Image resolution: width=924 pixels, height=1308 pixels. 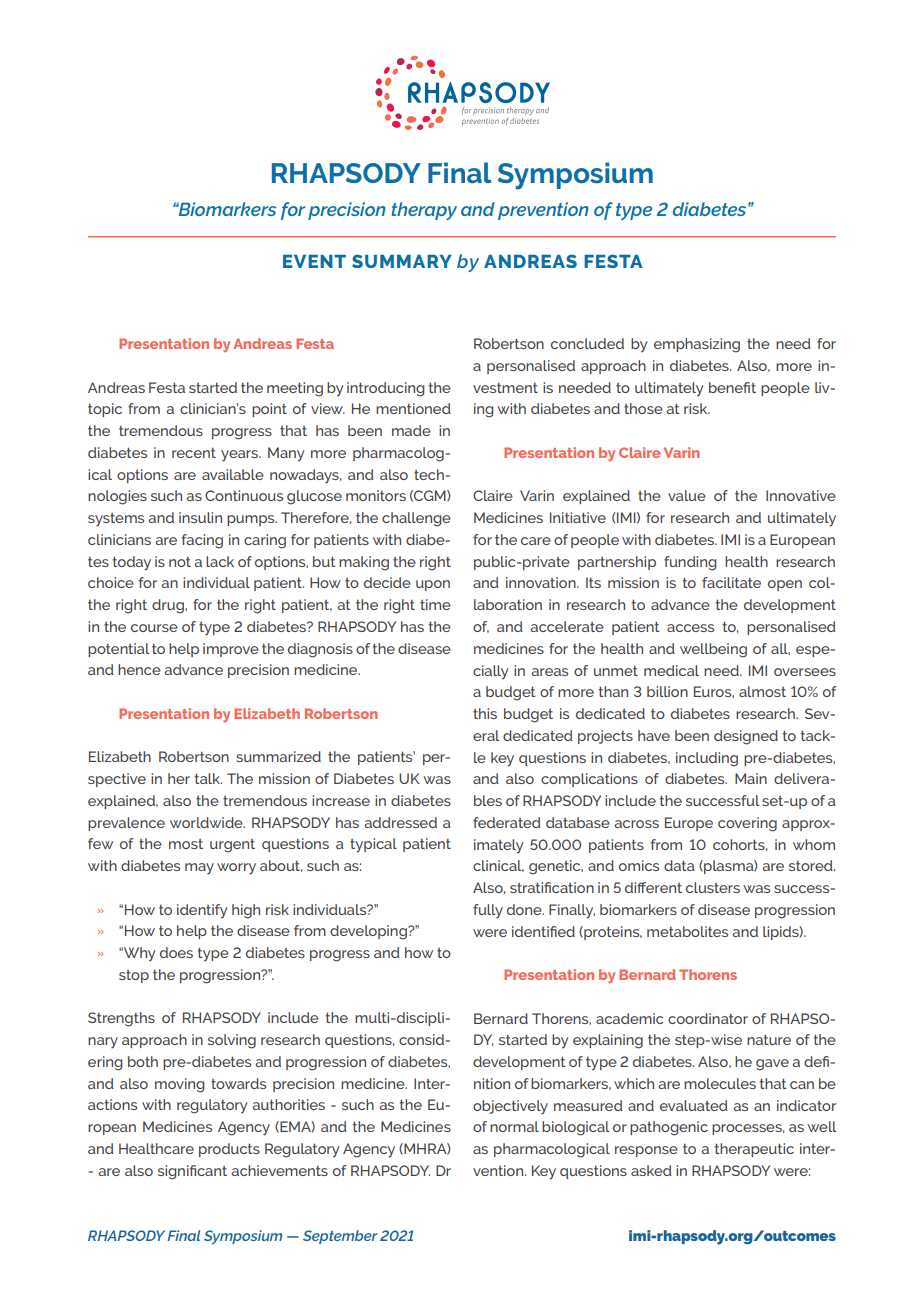 What do you see at coordinates (340, 1237) in the screenshot?
I see `September` at bounding box center [340, 1237].
